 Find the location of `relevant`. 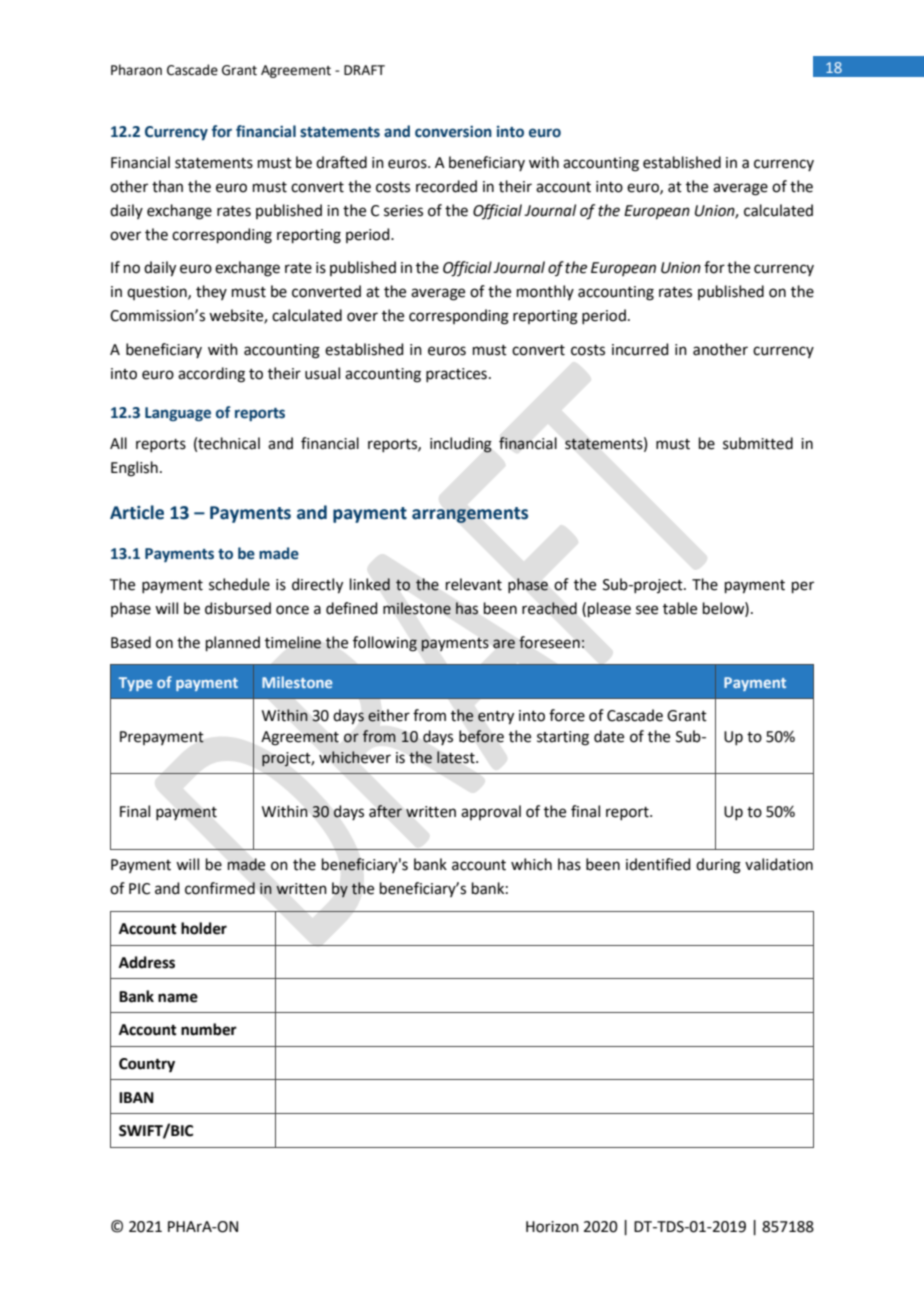

relevant is located at coordinates (474, 584).
